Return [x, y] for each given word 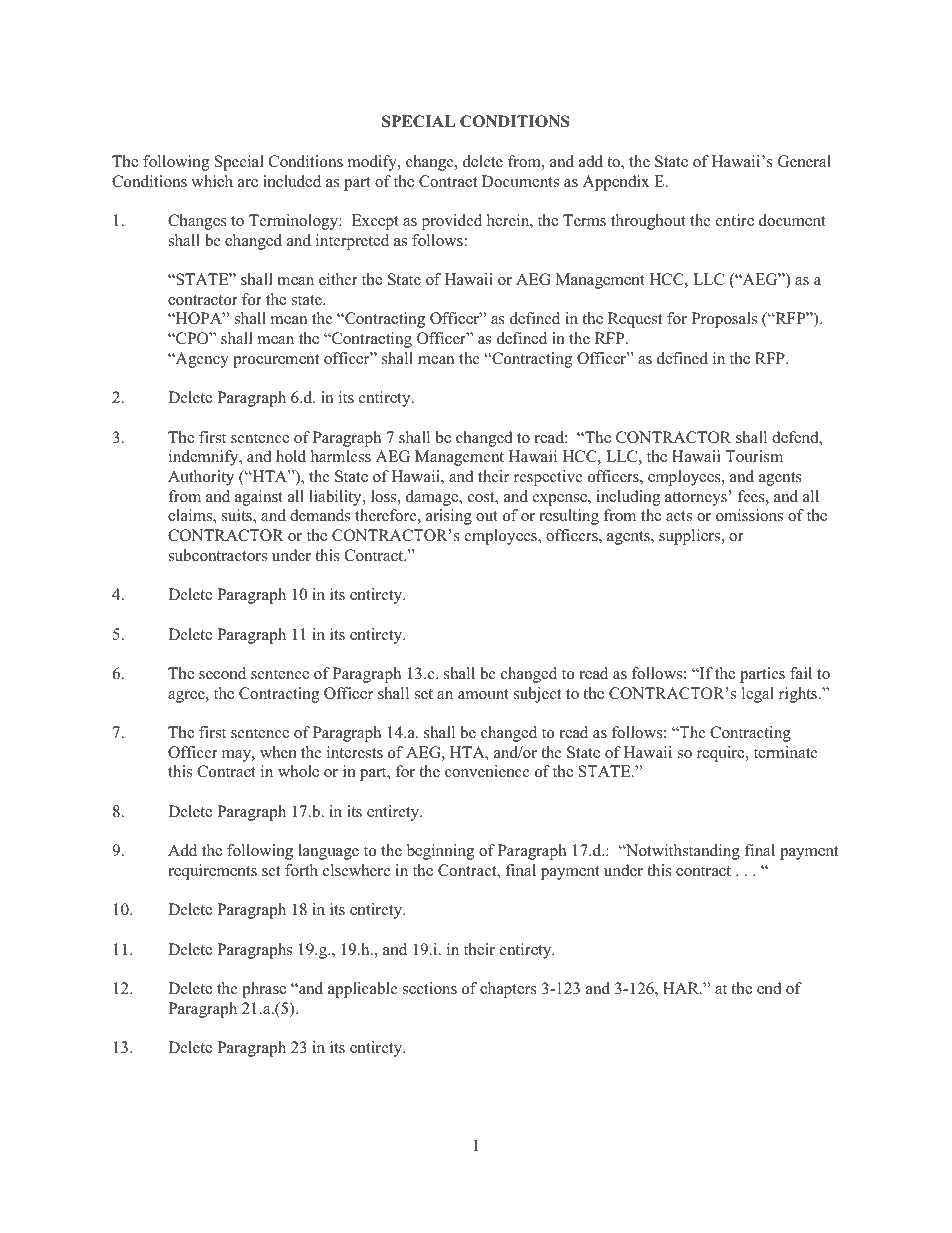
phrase [264, 990]
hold [291, 456]
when [278, 752]
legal [758, 695]
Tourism [754, 456]
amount [483, 694]
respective [548, 478]
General [804, 161]
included [292, 181]
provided [452, 222]
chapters [508, 990]
